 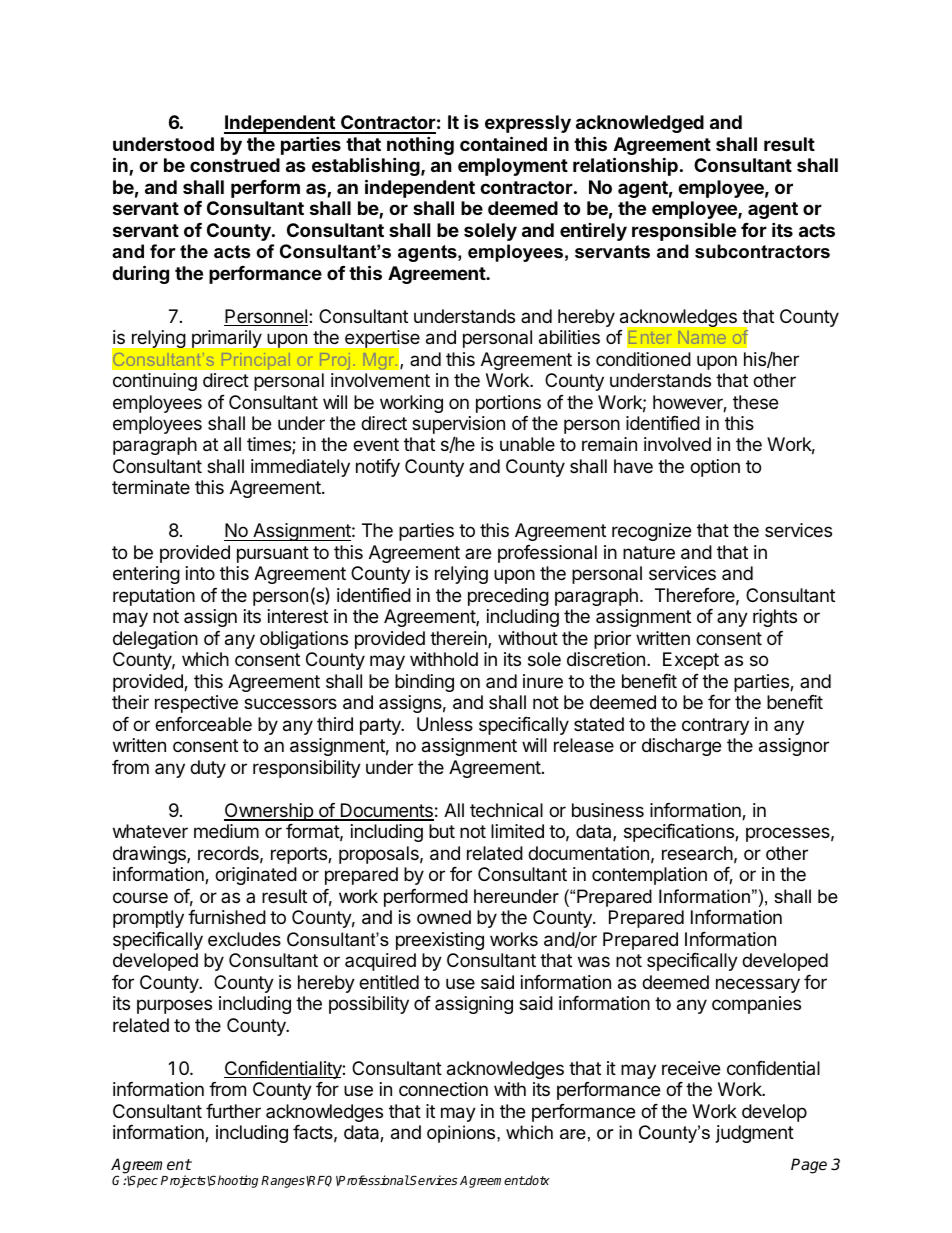 I want to click on further, so click(x=233, y=1111).
